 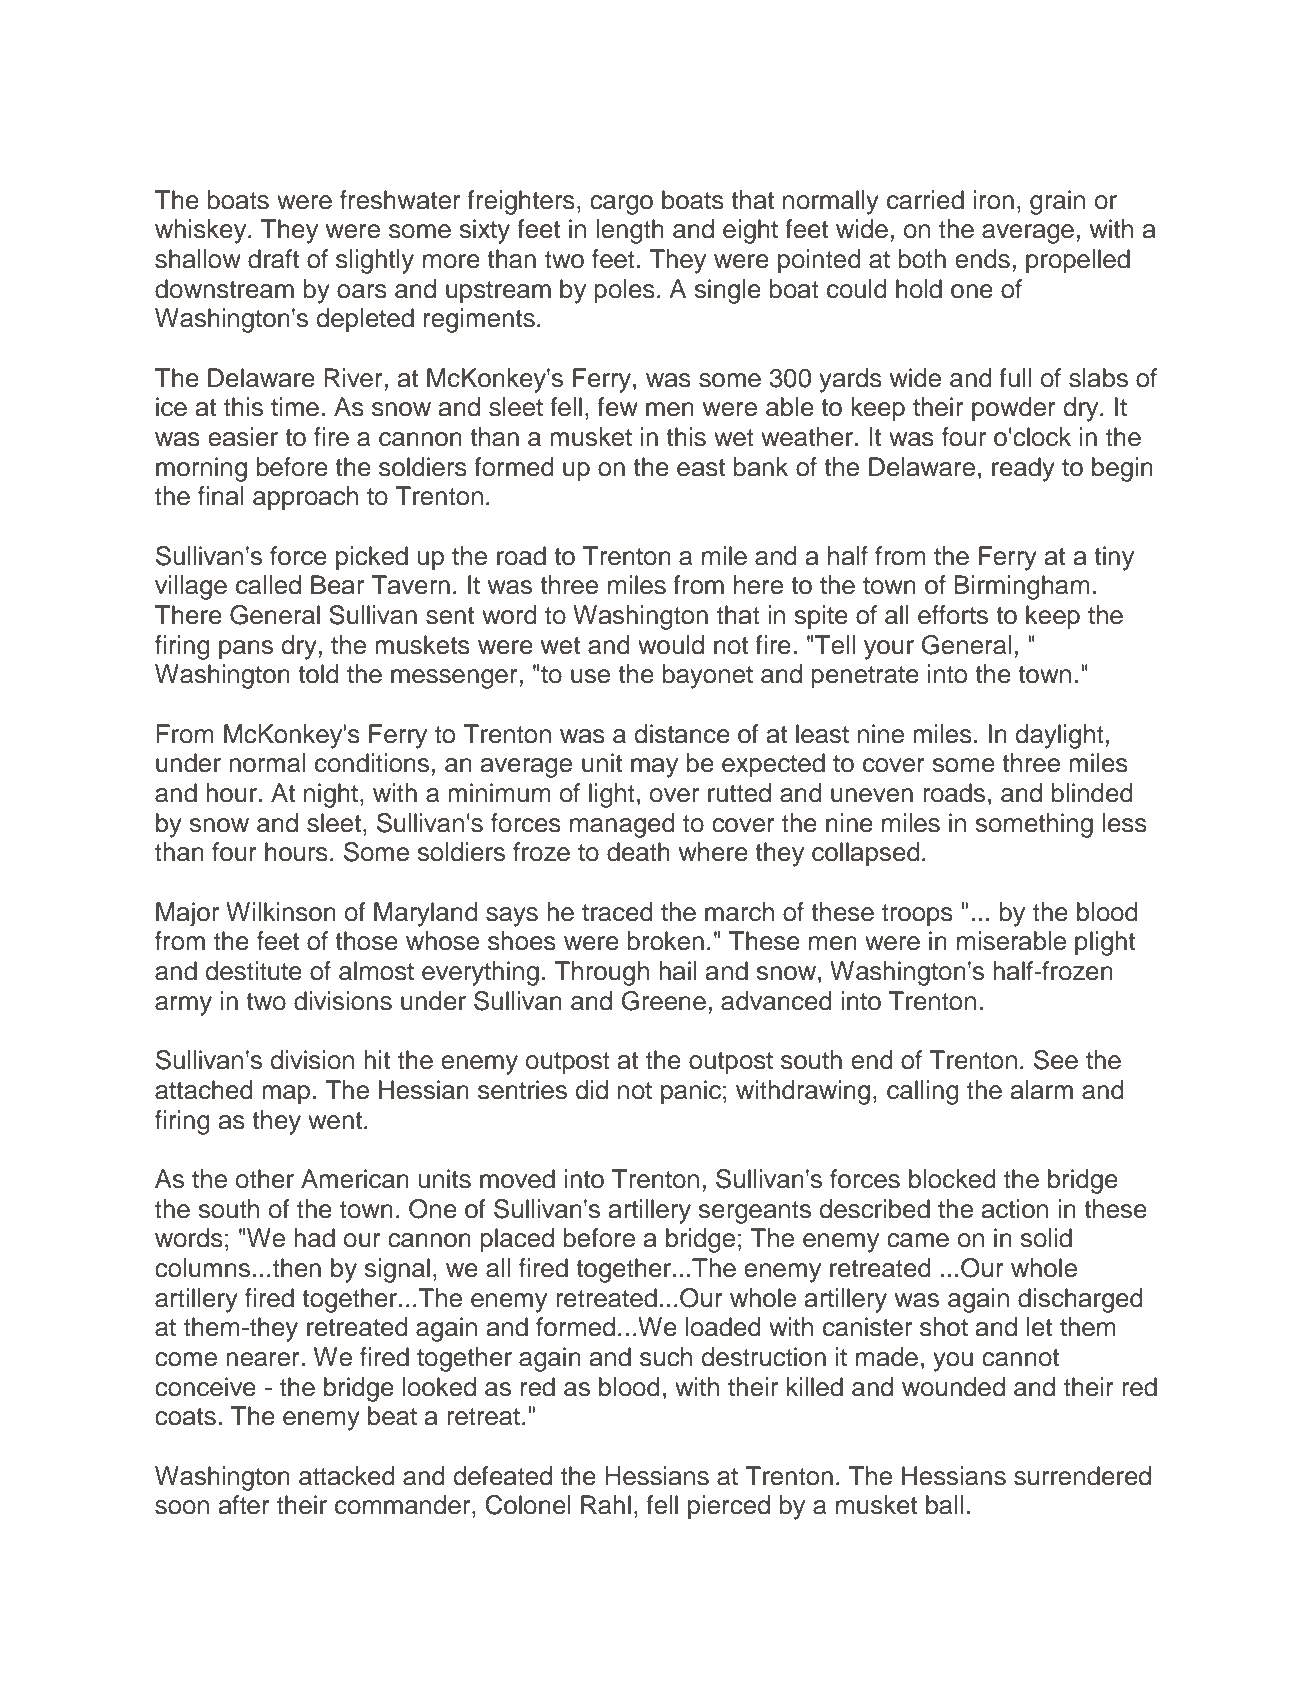 I want to click on attacked, so click(x=347, y=1476).
